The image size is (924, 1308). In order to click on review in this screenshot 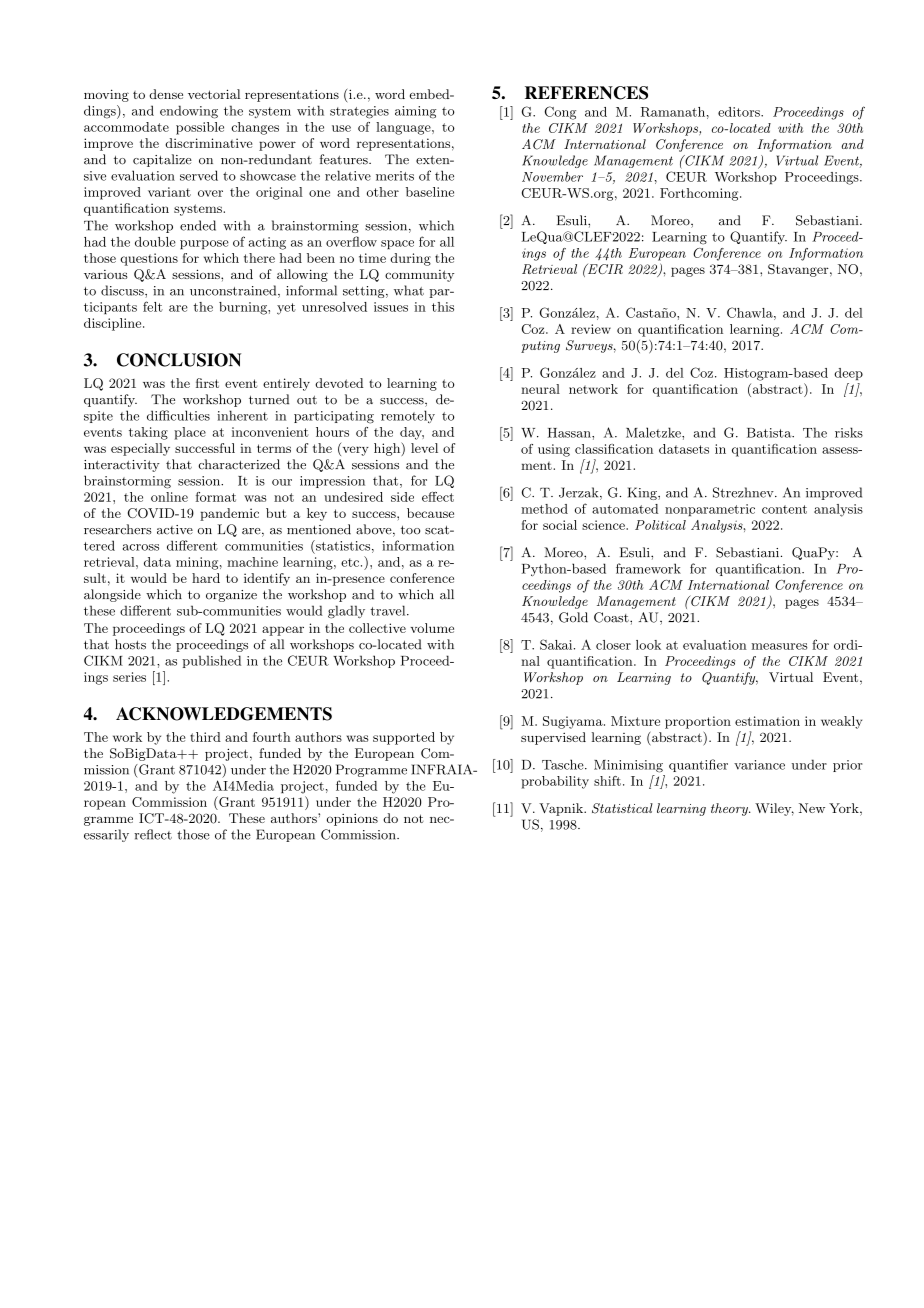, I will do `click(591, 329)`.
